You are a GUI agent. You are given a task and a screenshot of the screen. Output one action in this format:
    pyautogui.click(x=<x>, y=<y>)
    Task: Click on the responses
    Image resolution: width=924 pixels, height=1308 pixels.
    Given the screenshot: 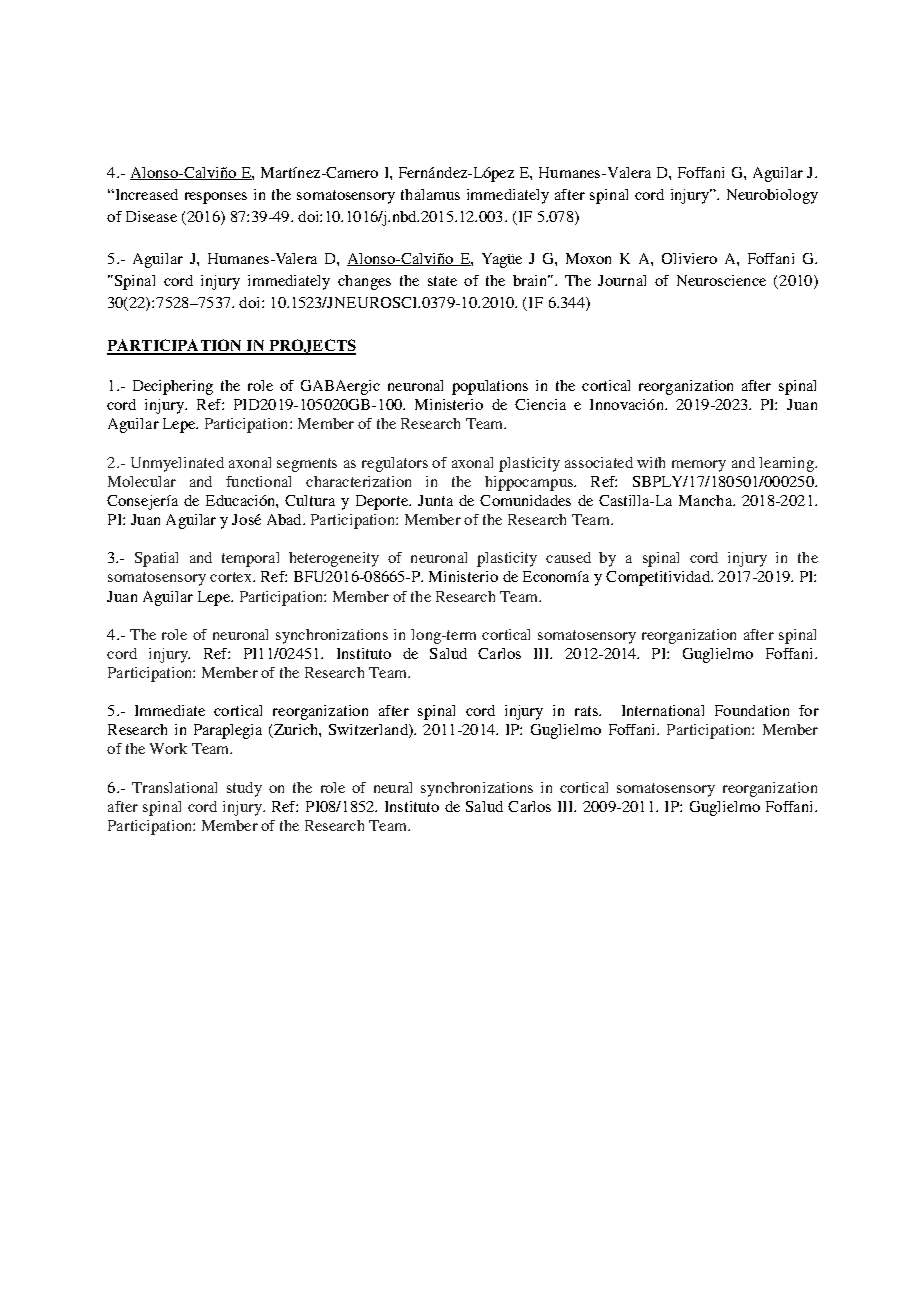 What is the action you would take?
    pyautogui.click(x=216, y=198)
